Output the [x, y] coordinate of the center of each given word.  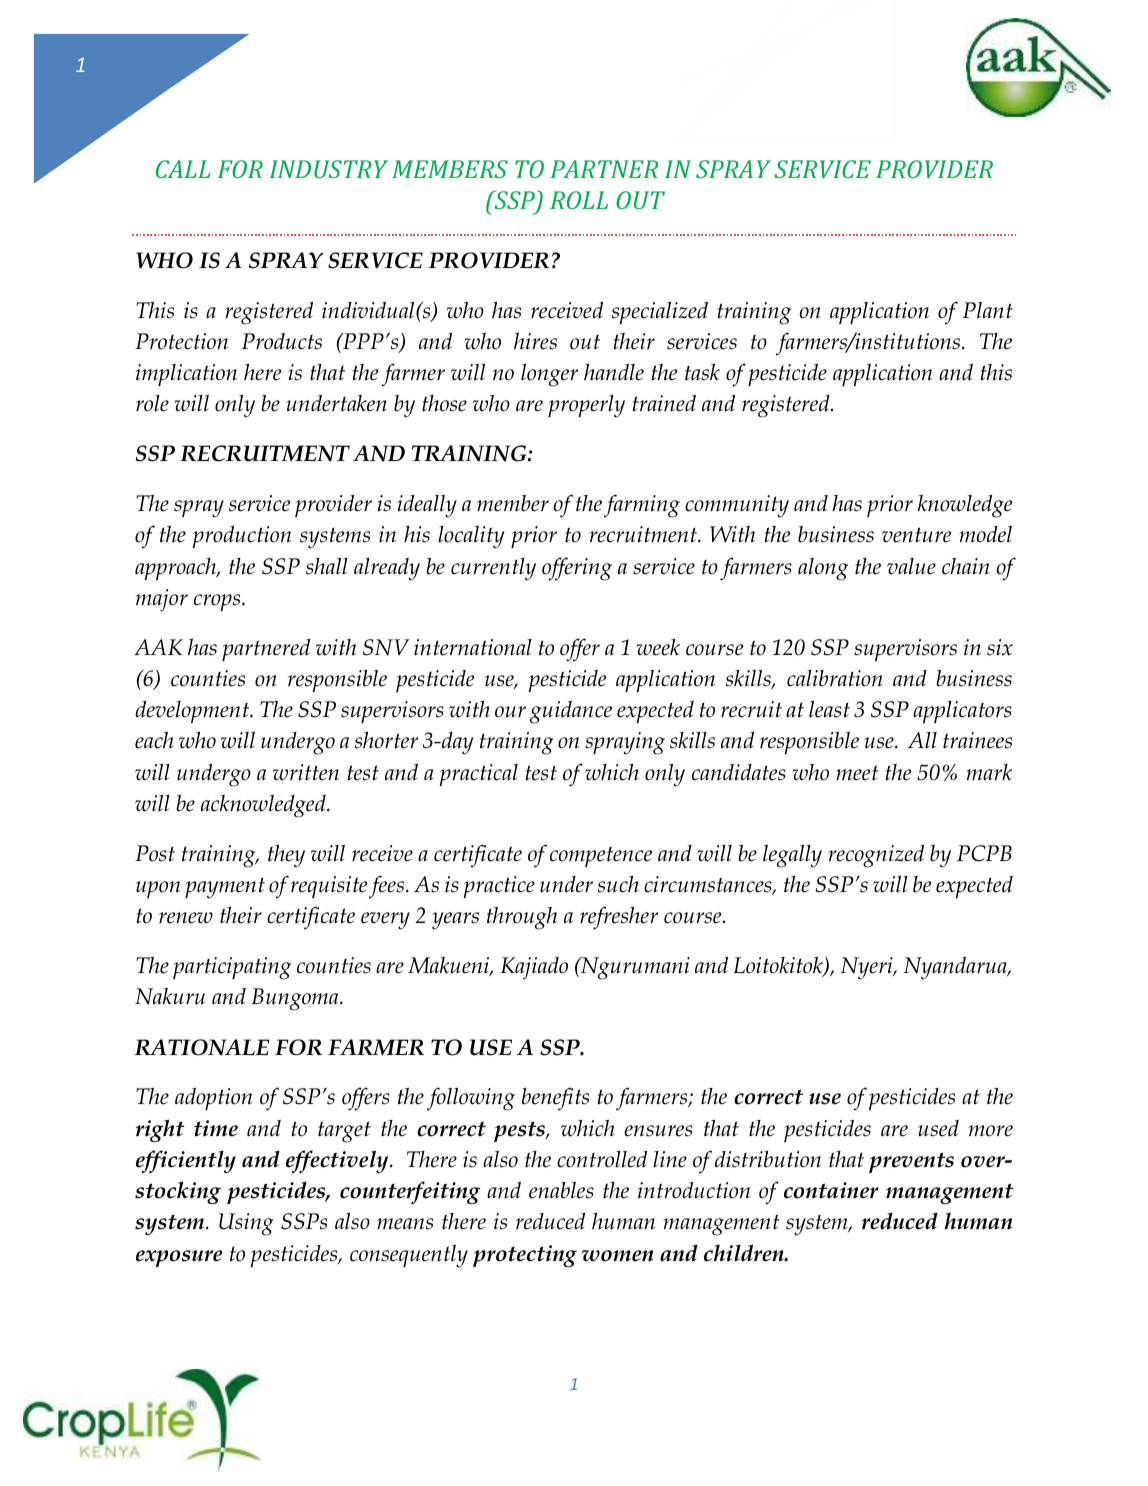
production [242, 537]
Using [246, 1224]
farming [642, 506]
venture [916, 535]
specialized [660, 312]
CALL [183, 169]
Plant [988, 310]
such [618, 884]
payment [225, 888]
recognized [876, 856]
